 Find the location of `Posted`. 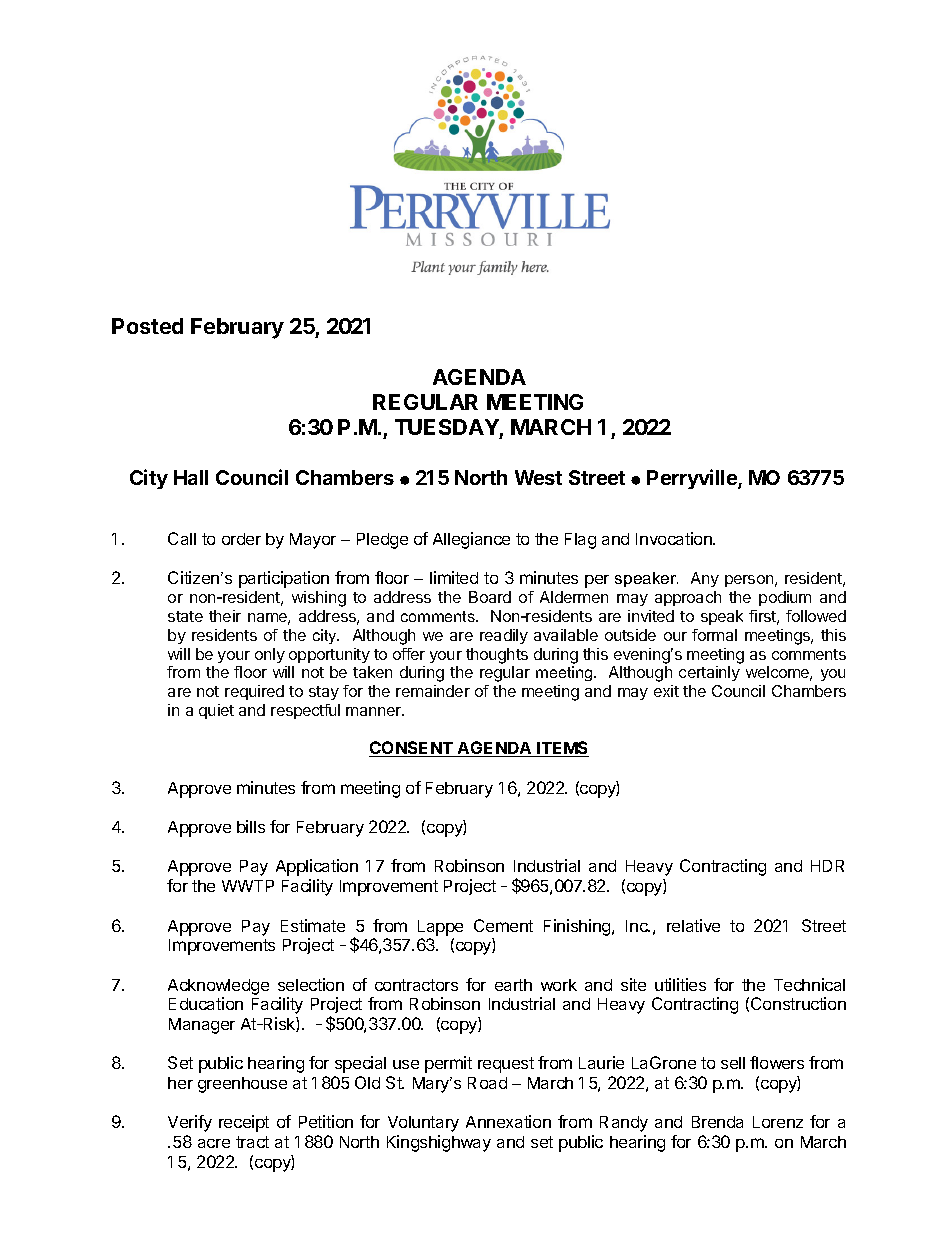

Posted is located at coordinates (147, 326).
